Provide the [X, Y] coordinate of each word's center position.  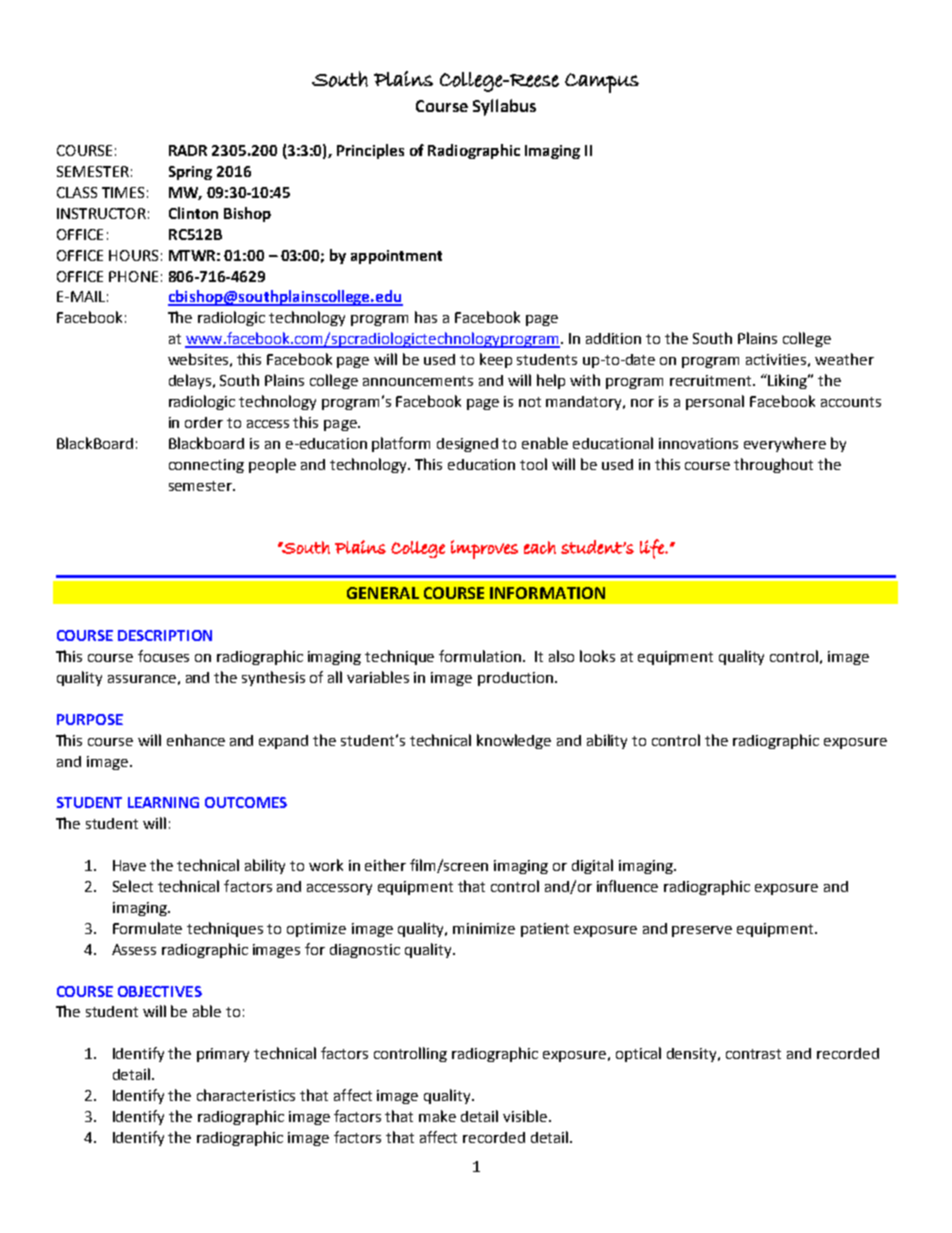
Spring [190, 173]
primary [223, 1055]
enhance [196, 740]
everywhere [785, 444]
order [204, 422]
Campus [602, 83]
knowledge [514, 741]
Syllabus [504, 107]
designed [467, 445]
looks [597, 656]
